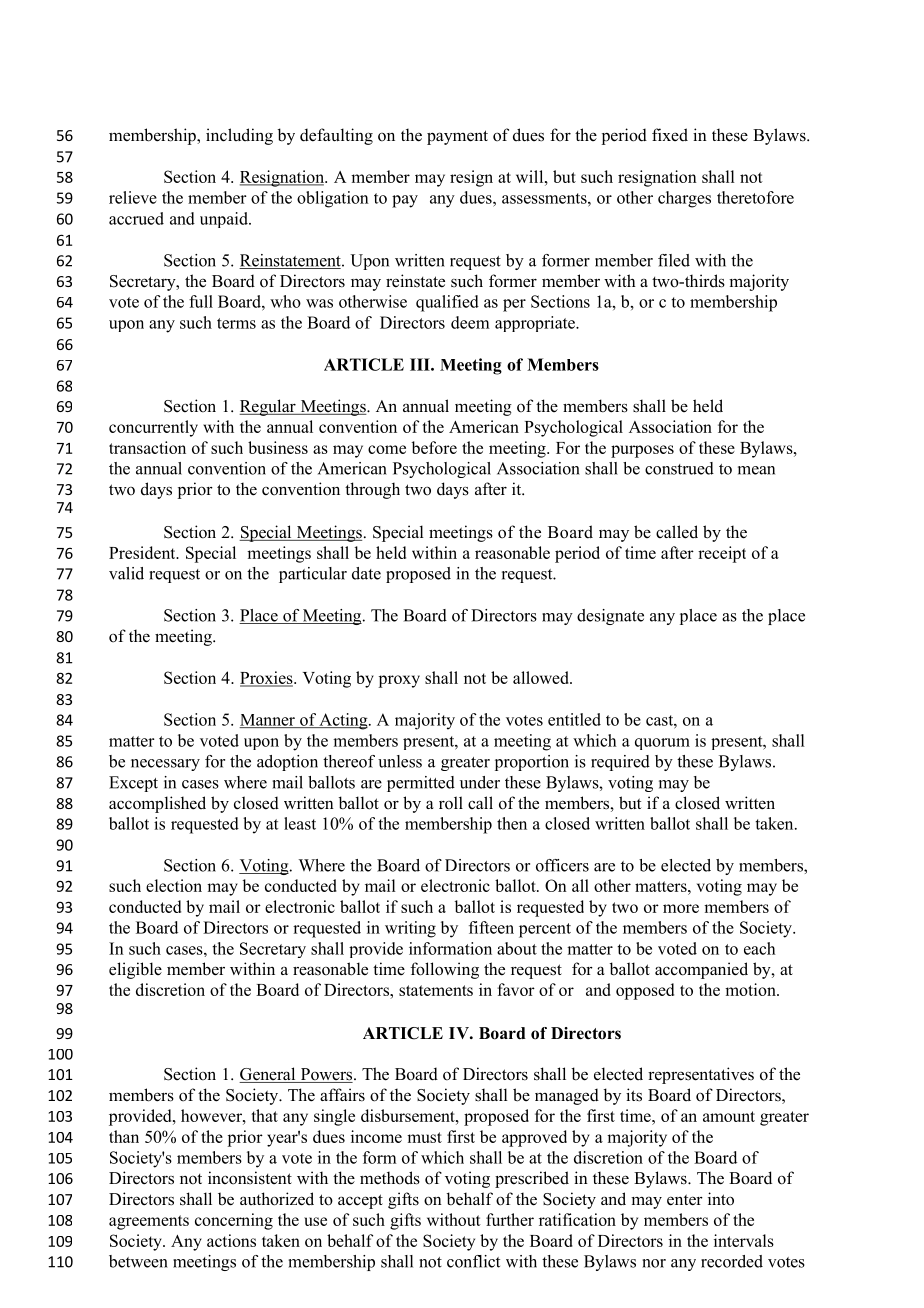 Image resolution: width=924 pixels, height=1308 pixels. What do you see at coordinates (239, 136) in the image?
I see `including` at bounding box center [239, 136].
